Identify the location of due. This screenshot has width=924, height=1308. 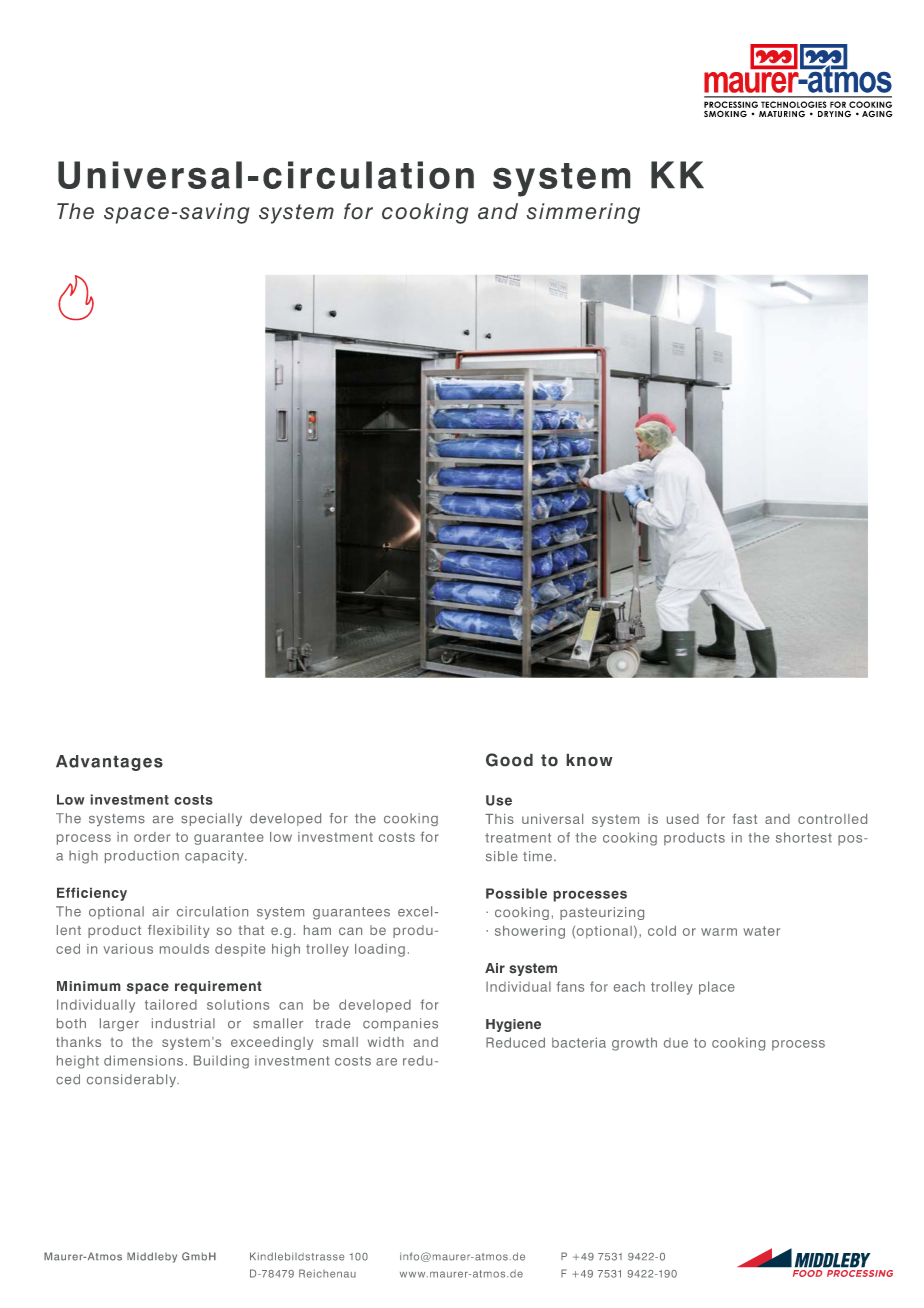
(676, 1043).
